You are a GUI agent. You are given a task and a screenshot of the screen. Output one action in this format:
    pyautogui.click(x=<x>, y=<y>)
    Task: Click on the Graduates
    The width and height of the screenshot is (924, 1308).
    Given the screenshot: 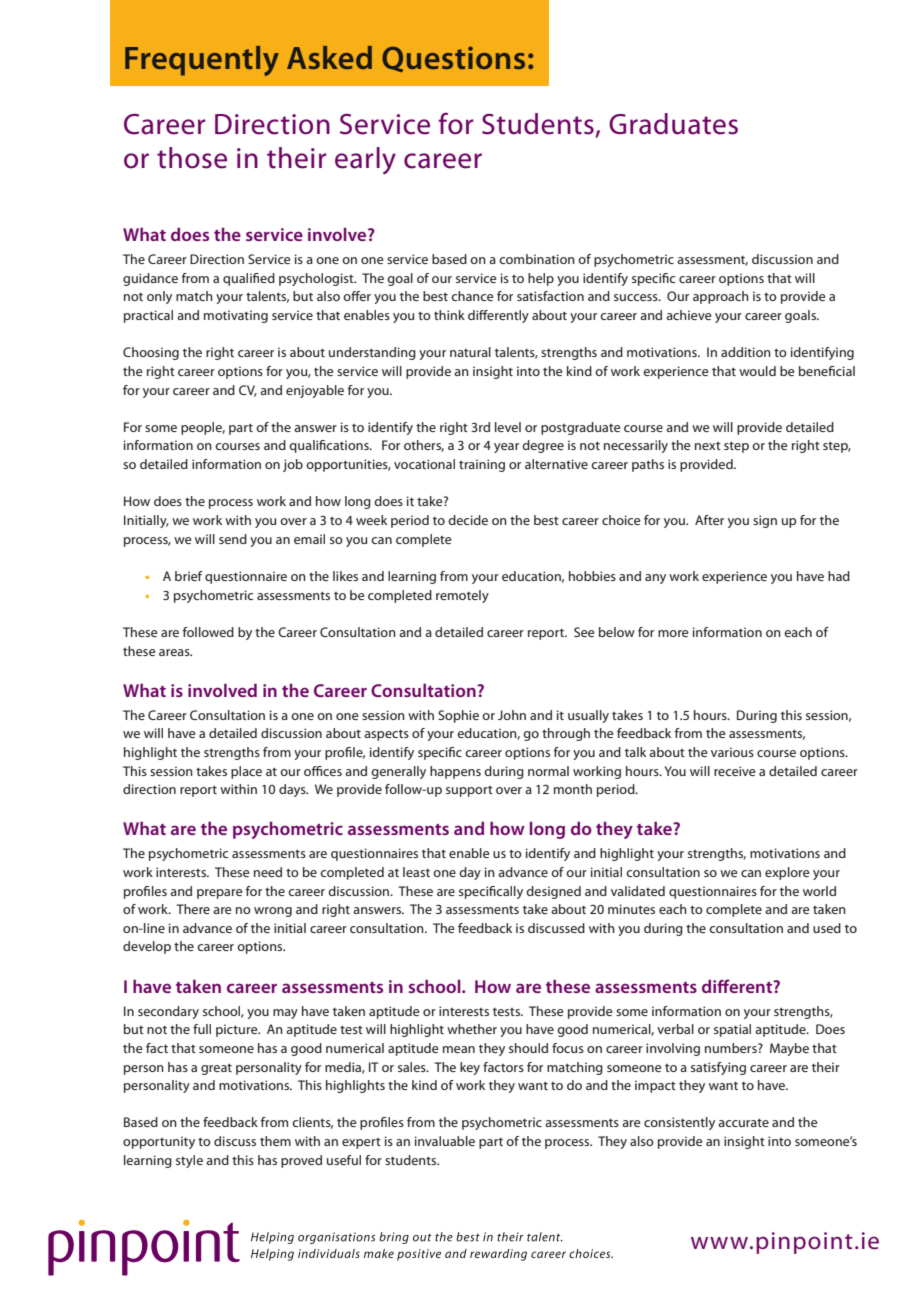 What is the action you would take?
    pyautogui.click(x=673, y=124)
